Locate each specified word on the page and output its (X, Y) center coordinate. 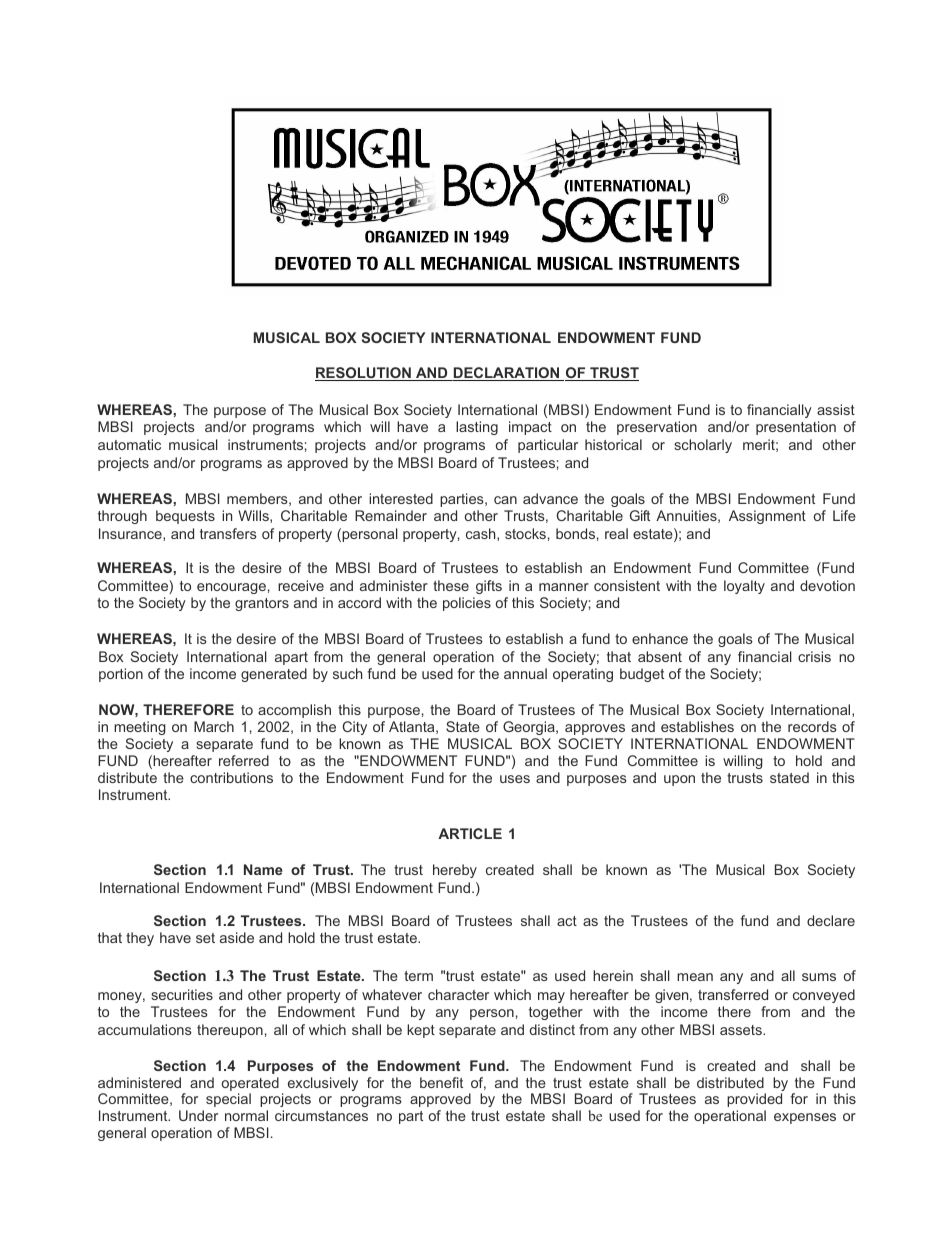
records (812, 726)
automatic (129, 444)
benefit (441, 1082)
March (214, 726)
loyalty (744, 587)
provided (754, 1100)
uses (515, 779)
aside (237, 937)
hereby (455, 871)
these (451, 585)
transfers (228, 533)
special (228, 1100)
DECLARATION (507, 374)
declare (831, 920)
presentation (796, 428)
